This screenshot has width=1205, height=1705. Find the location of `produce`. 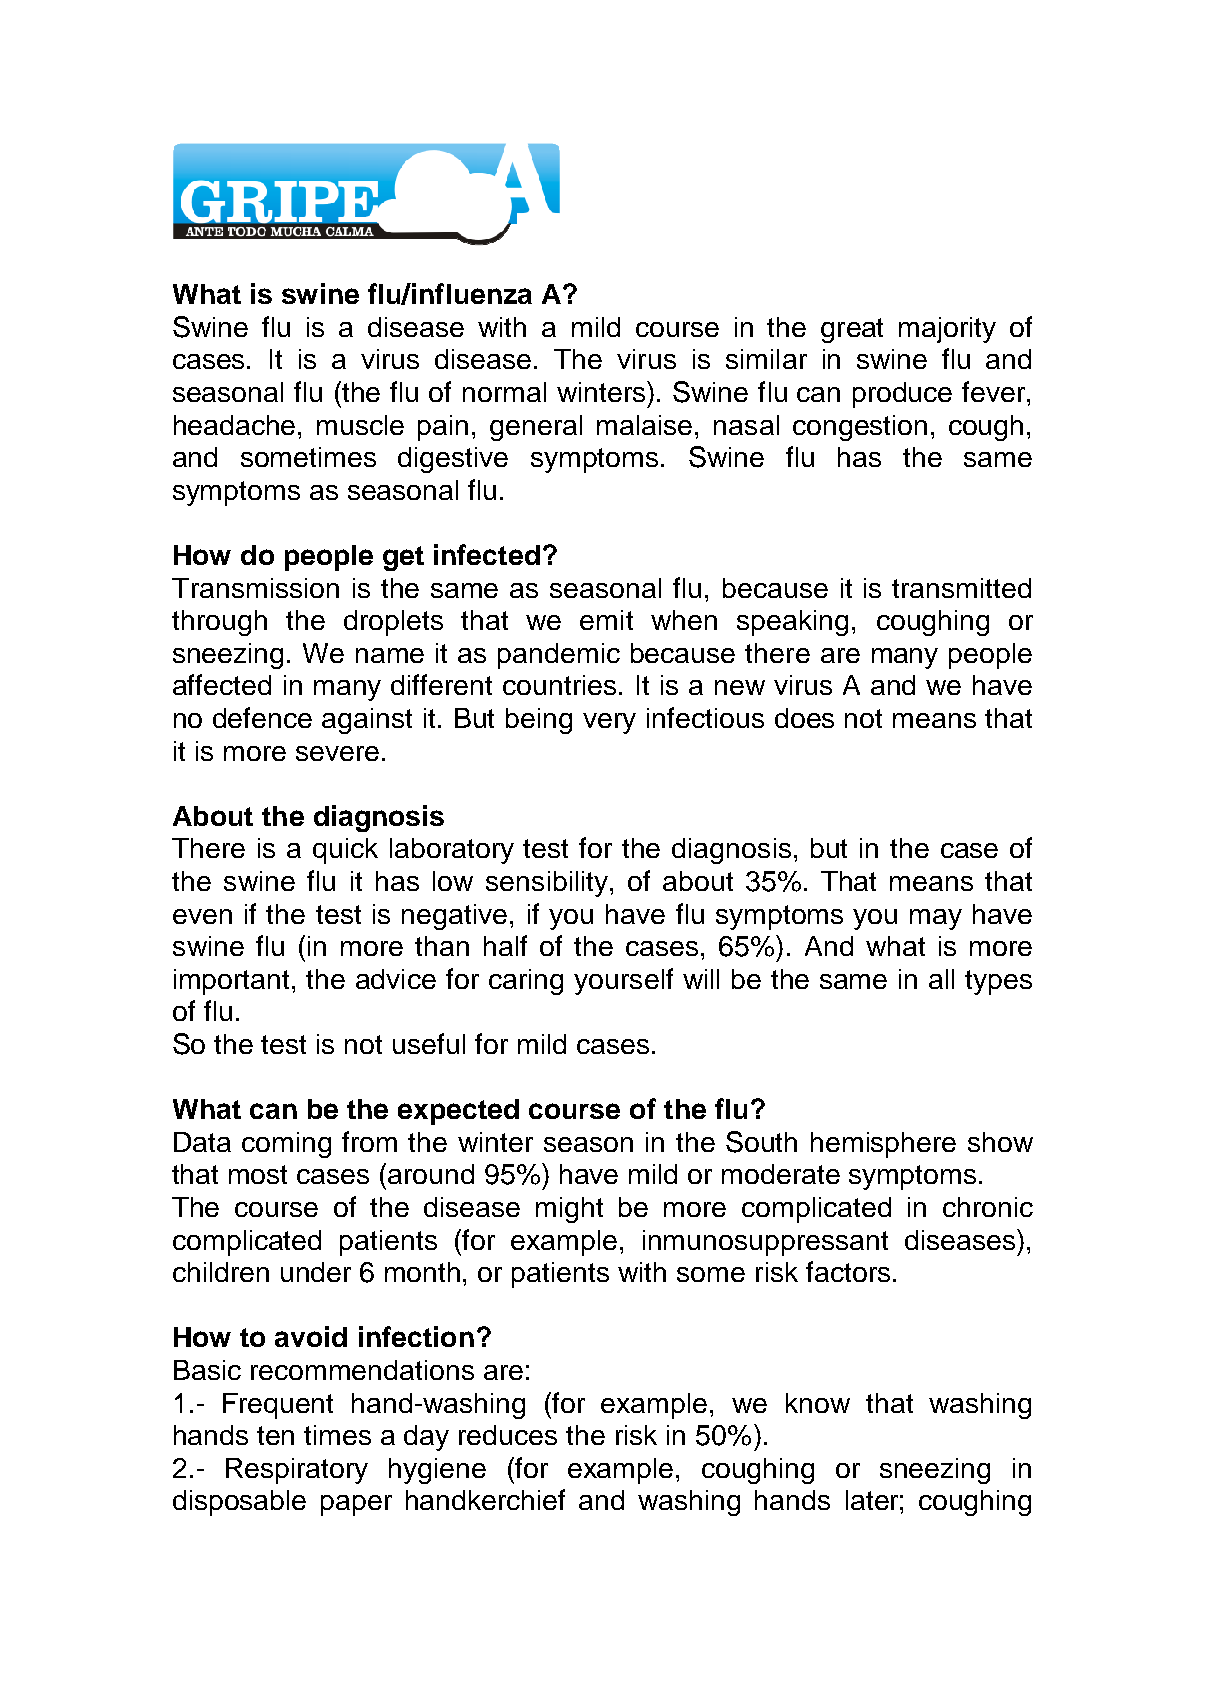

produce is located at coordinates (902, 395).
